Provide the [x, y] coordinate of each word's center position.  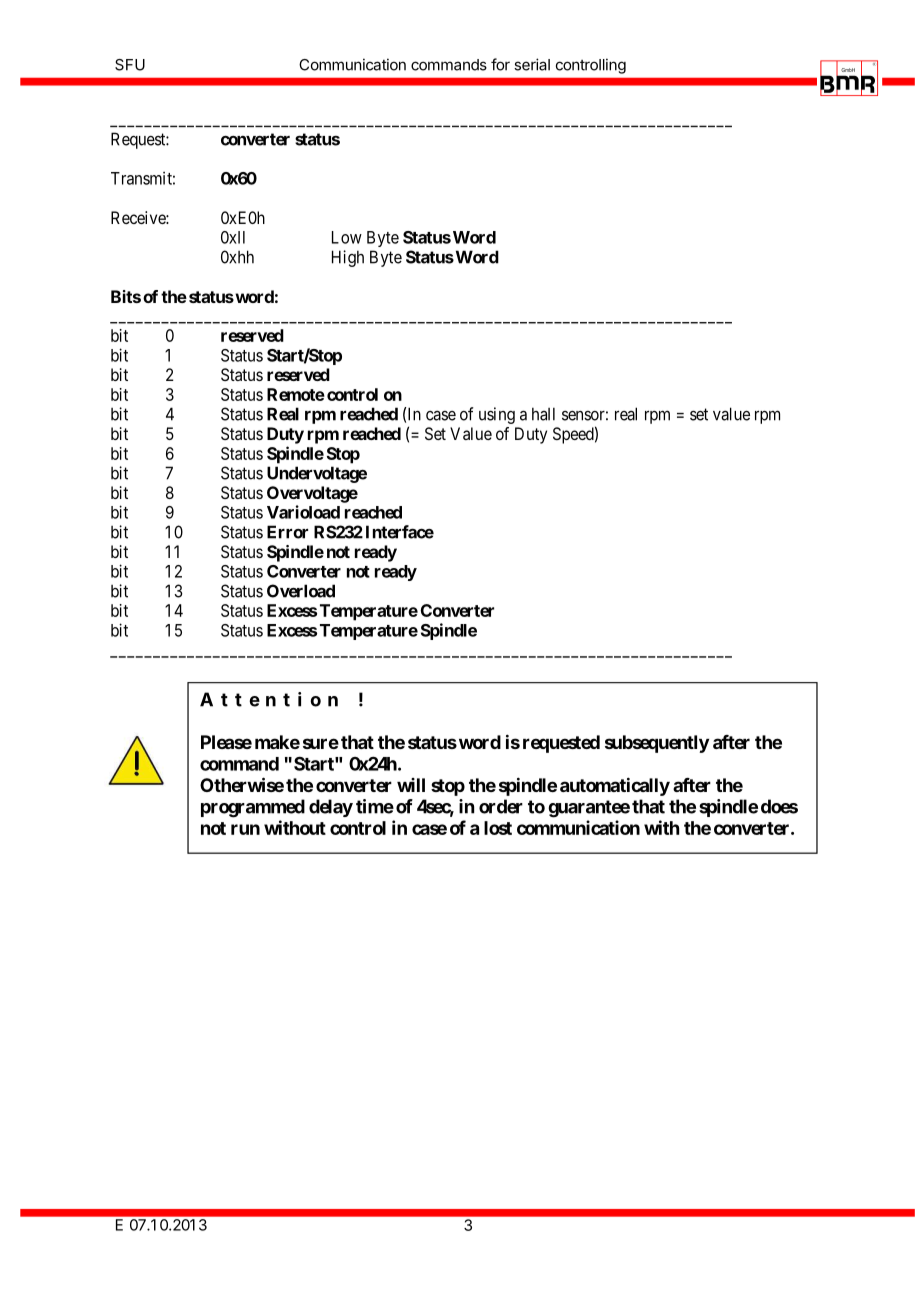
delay [331, 808]
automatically [615, 786]
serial [532, 64]
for [500, 64]
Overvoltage [312, 494]
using [497, 415]
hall [543, 414]
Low [347, 237]
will [411, 785]
